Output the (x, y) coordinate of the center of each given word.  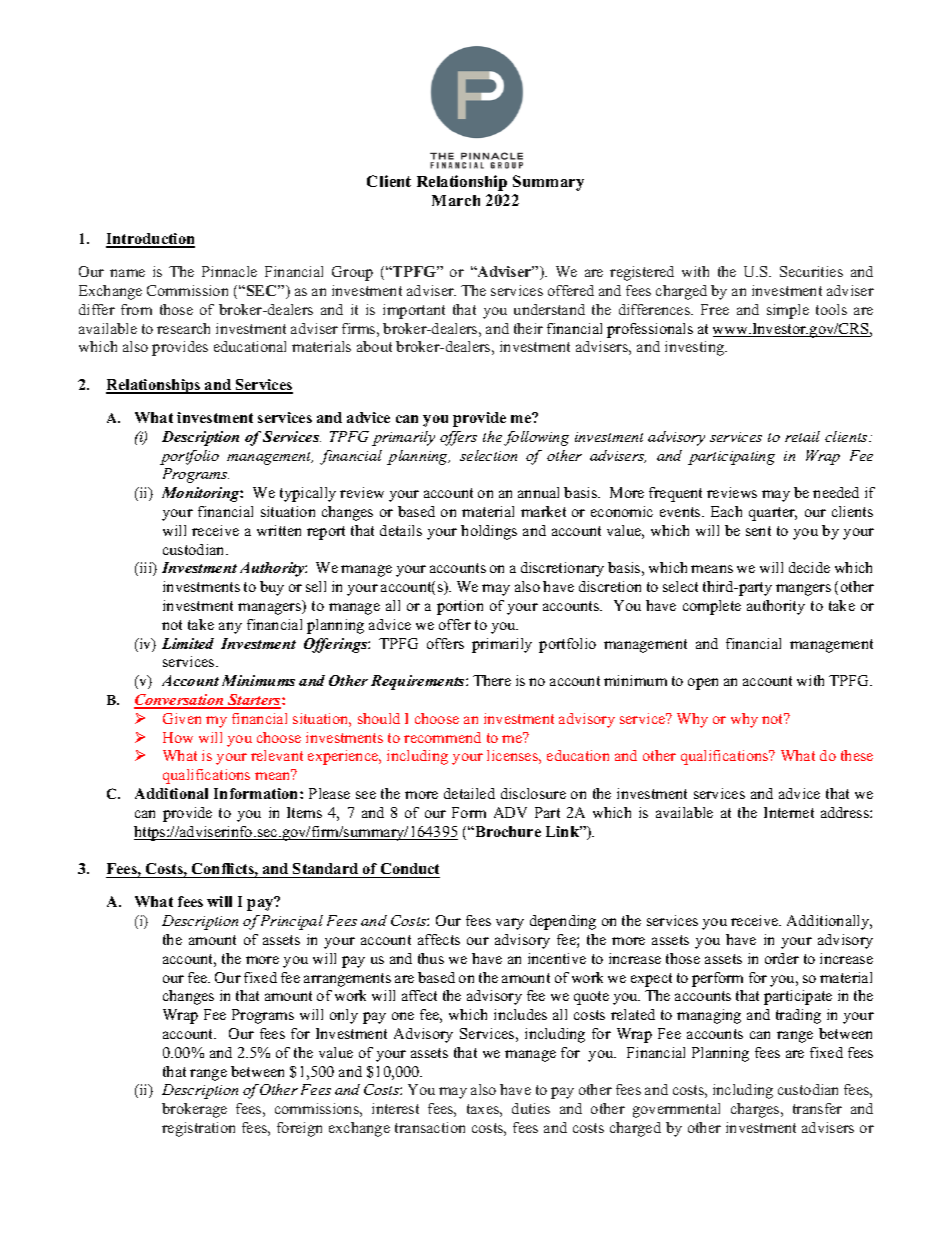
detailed (469, 793)
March (456, 200)
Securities (811, 271)
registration (198, 1129)
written (279, 530)
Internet (789, 812)
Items (304, 812)
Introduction (150, 240)
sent (758, 531)
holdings (489, 532)
